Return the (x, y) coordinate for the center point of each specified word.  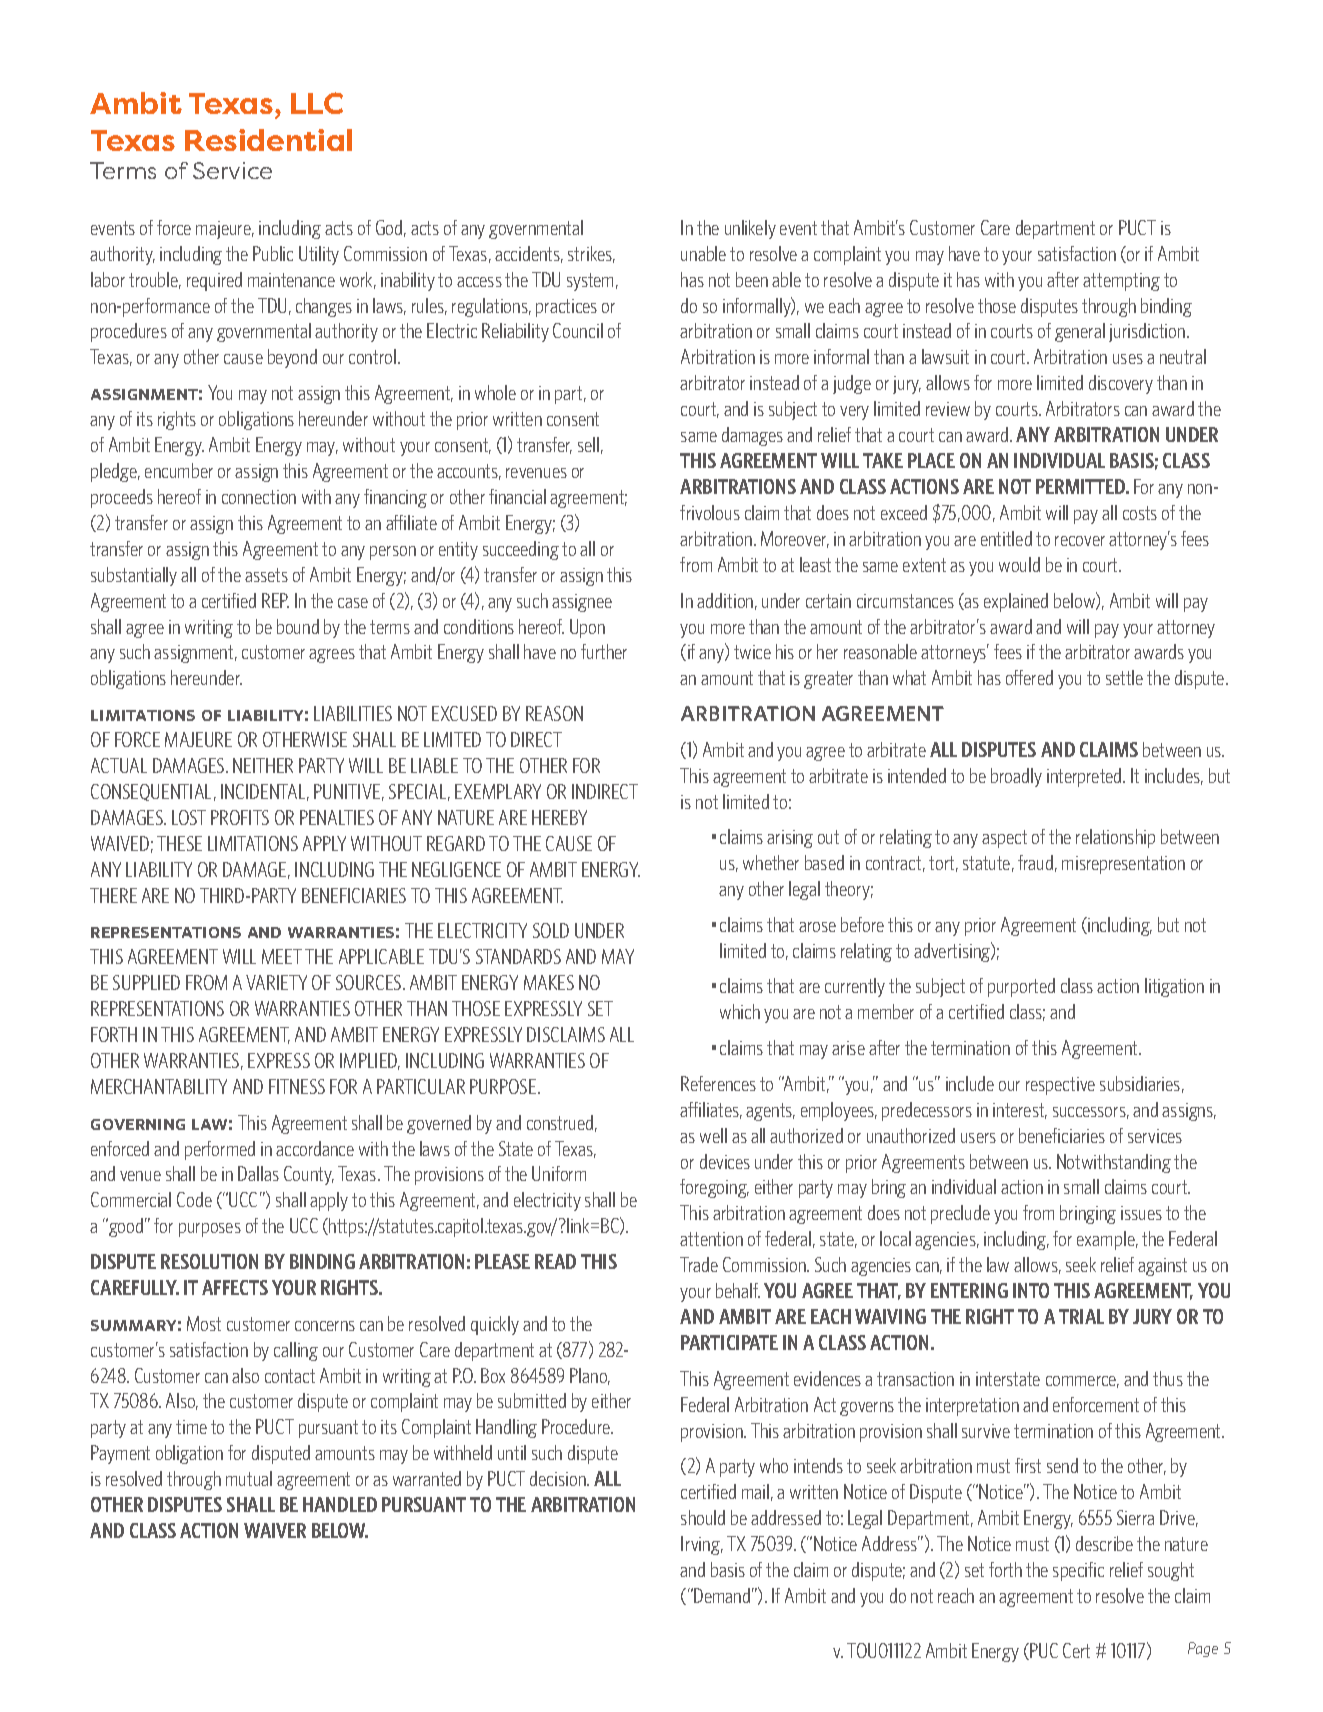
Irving (702, 1545)
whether (771, 862)
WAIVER (275, 1530)
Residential (268, 140)
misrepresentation (1123, 865)
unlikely (750, 229)
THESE (179, 843)
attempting (1121, 282)
